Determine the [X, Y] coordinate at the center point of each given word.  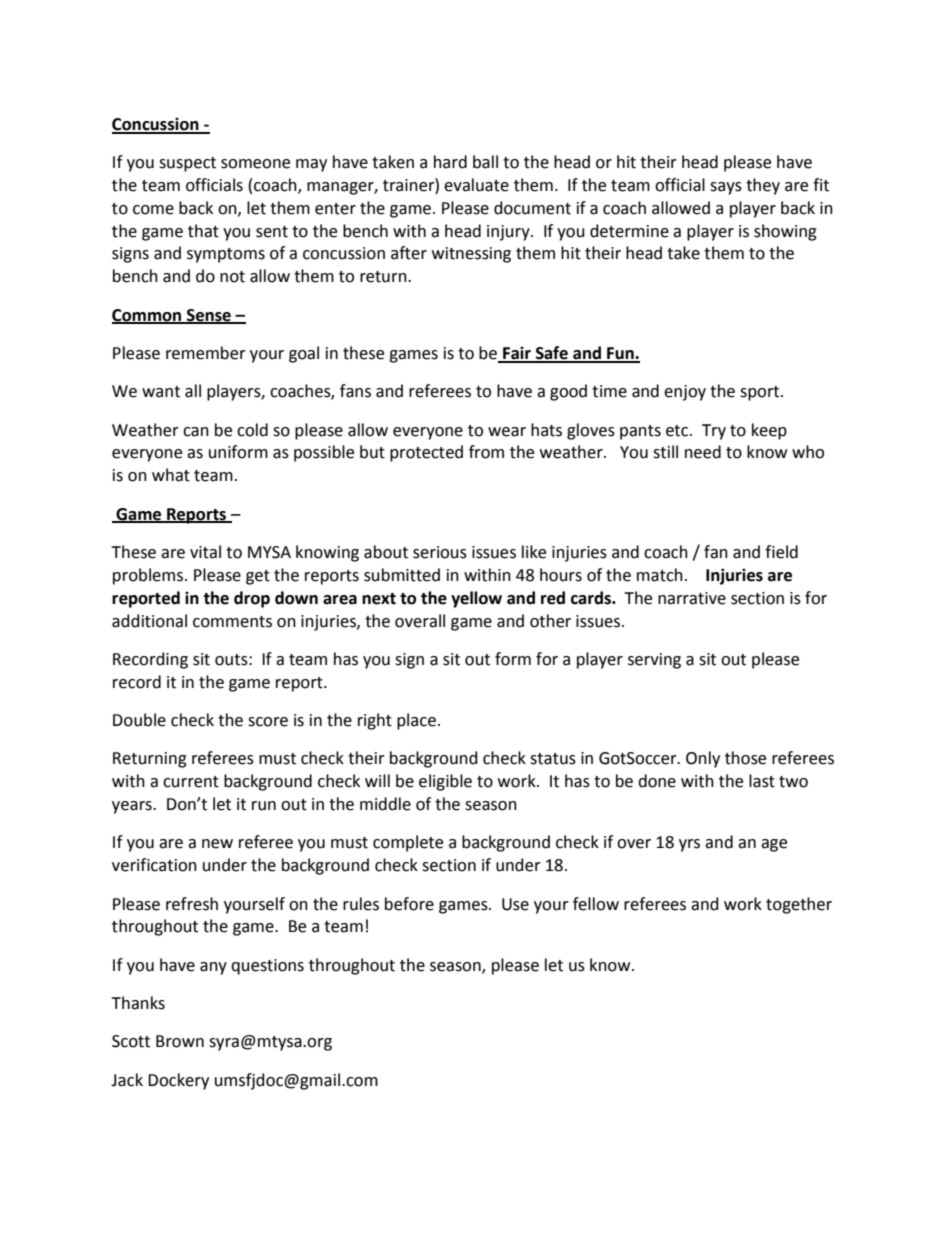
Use [515, 904]
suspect [187, 164]
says [726, 188]
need [703, 452]
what [171, 475]
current [191, 782]
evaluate [476, 185]
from [486, 452]
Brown [180, 1041]
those [745, 758]
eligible [445, 782]
